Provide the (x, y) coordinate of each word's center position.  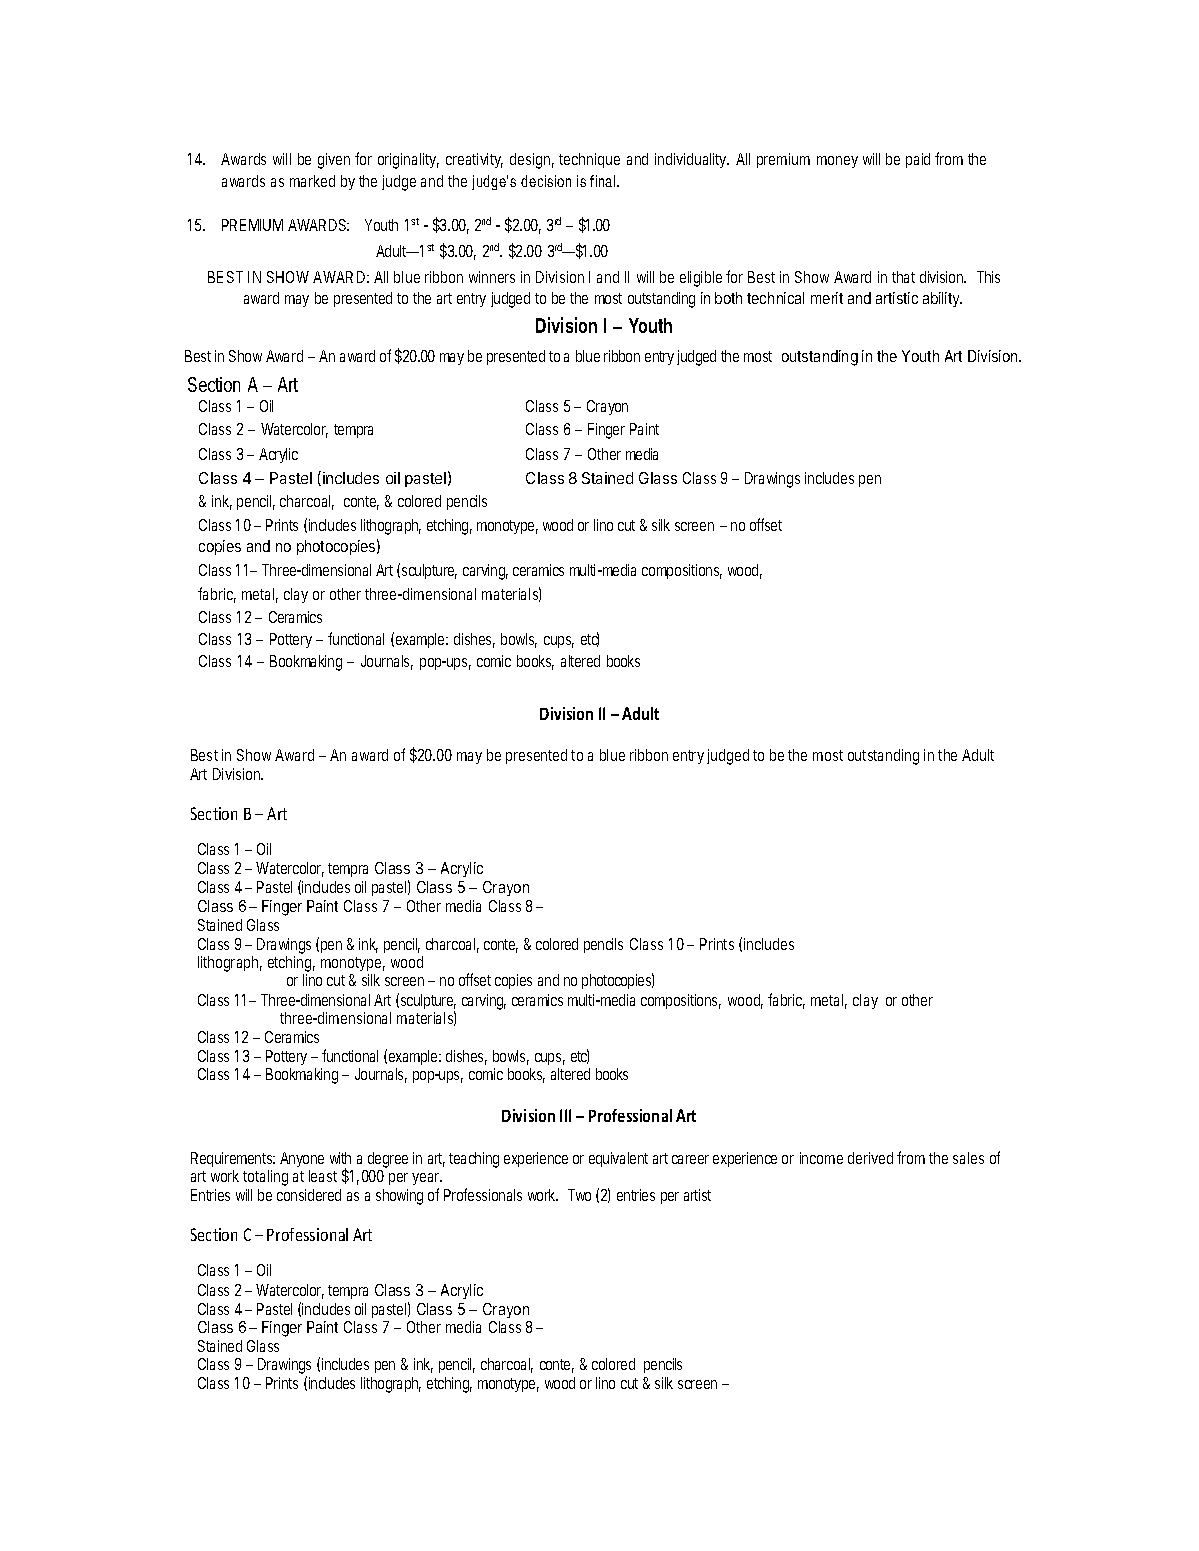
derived (870, 1158)
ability (942, 299)
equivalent (618, 1159)
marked (312, 181)
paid (918, 160)
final (604, 181)
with (340, 1158)
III (565, 1115)
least (323, 1176)
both (728, 298)
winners (492, 277)
